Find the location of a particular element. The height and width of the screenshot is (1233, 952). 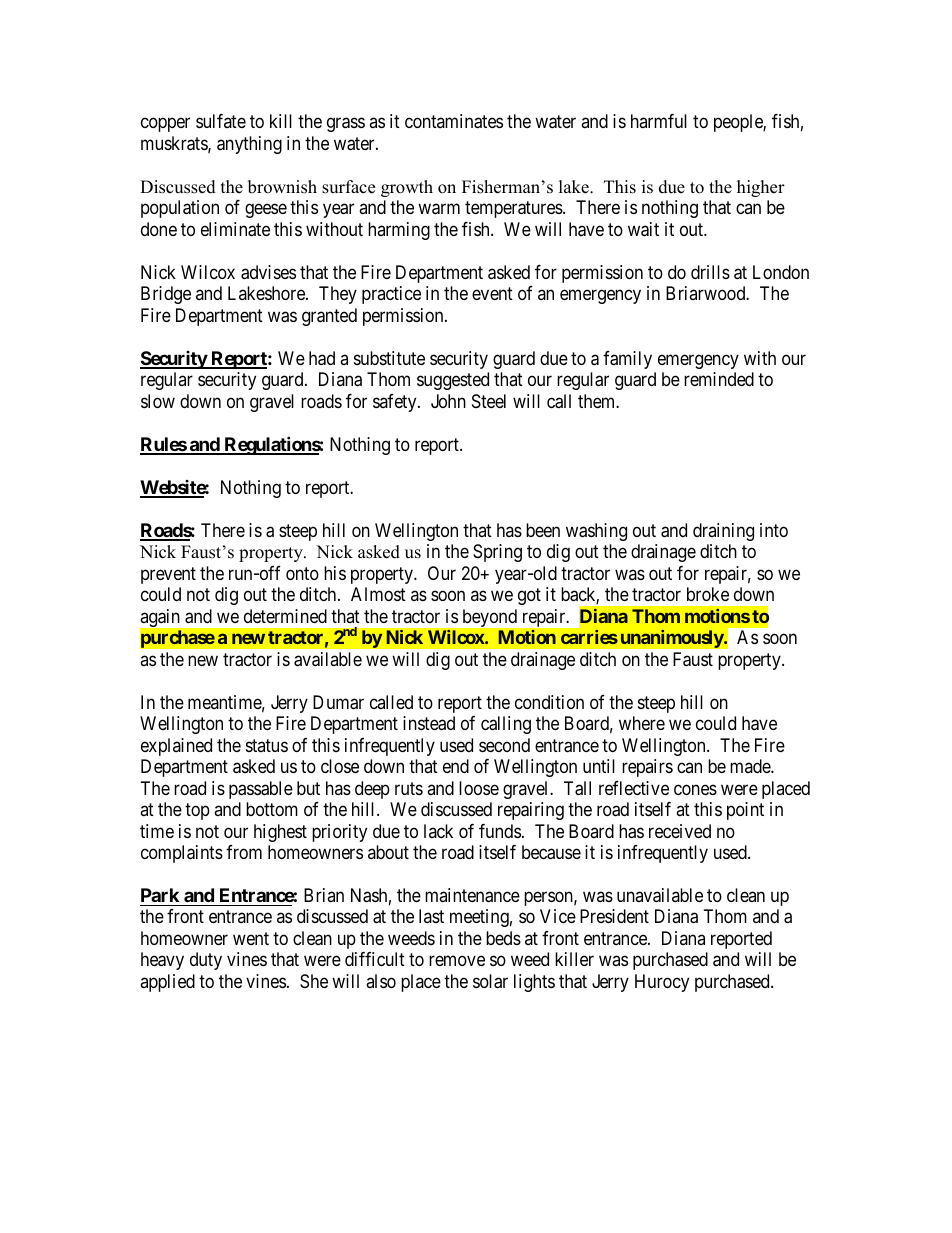

harmful is located at coordinates (659, 121).
